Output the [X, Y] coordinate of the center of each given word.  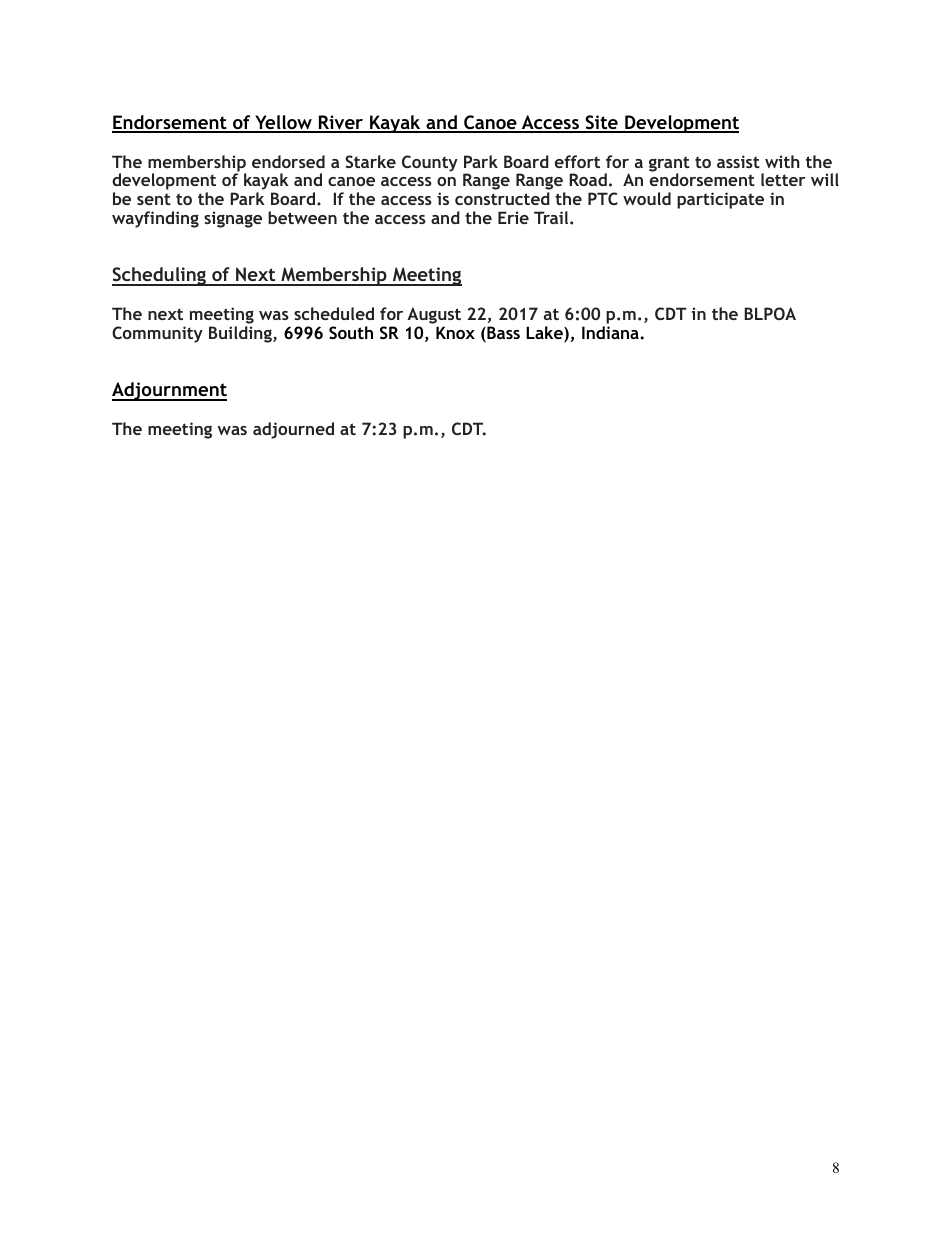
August [434, 317]
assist [738, 161]
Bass [502, 334]
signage [233, 219]
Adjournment [169, 391]
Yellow [283, 123]
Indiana [611, 332]
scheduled [334, 313]
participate [720, 200]
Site [601, 123]
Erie [513, 217]
